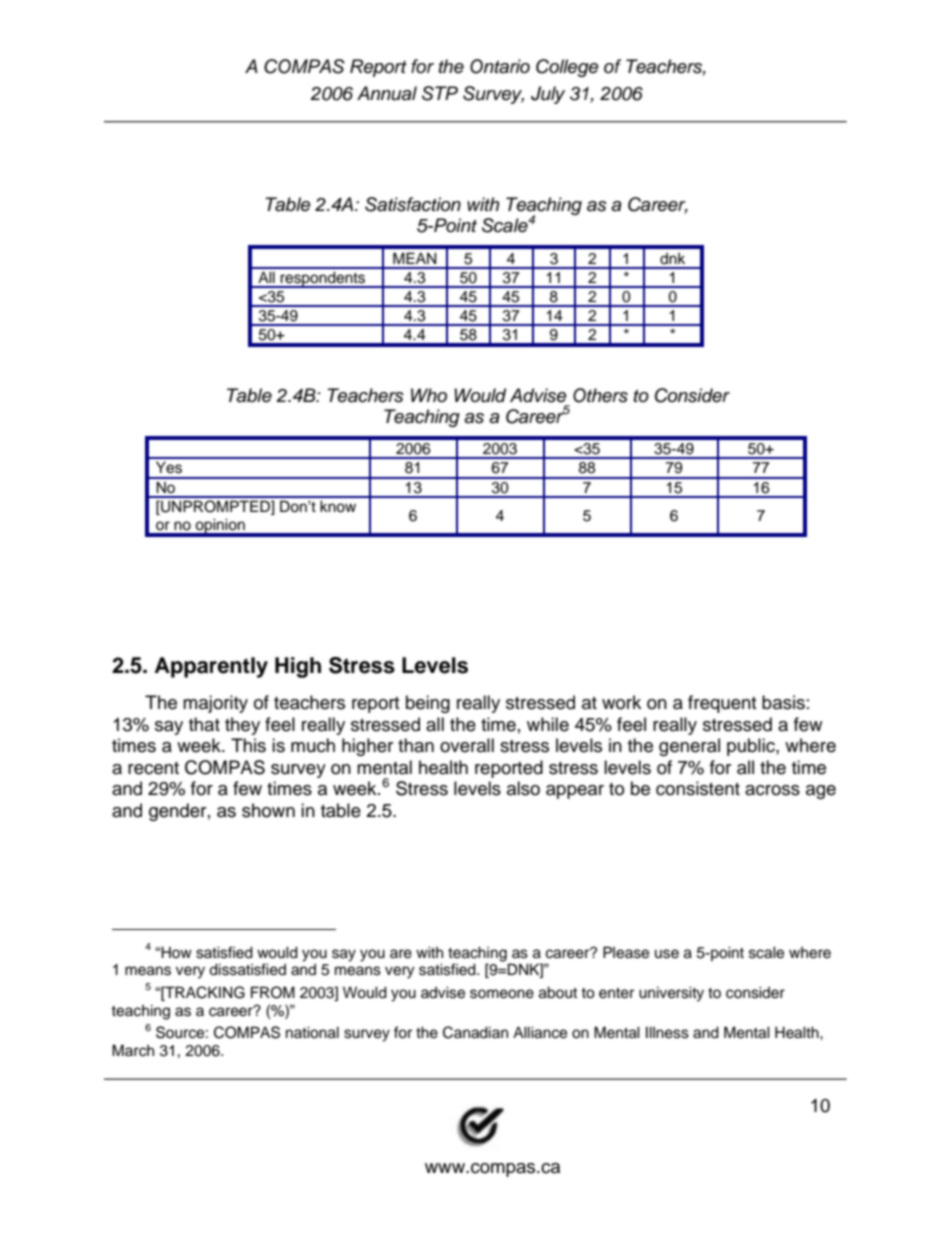  I want to click on FROM, so click(273, 992).
